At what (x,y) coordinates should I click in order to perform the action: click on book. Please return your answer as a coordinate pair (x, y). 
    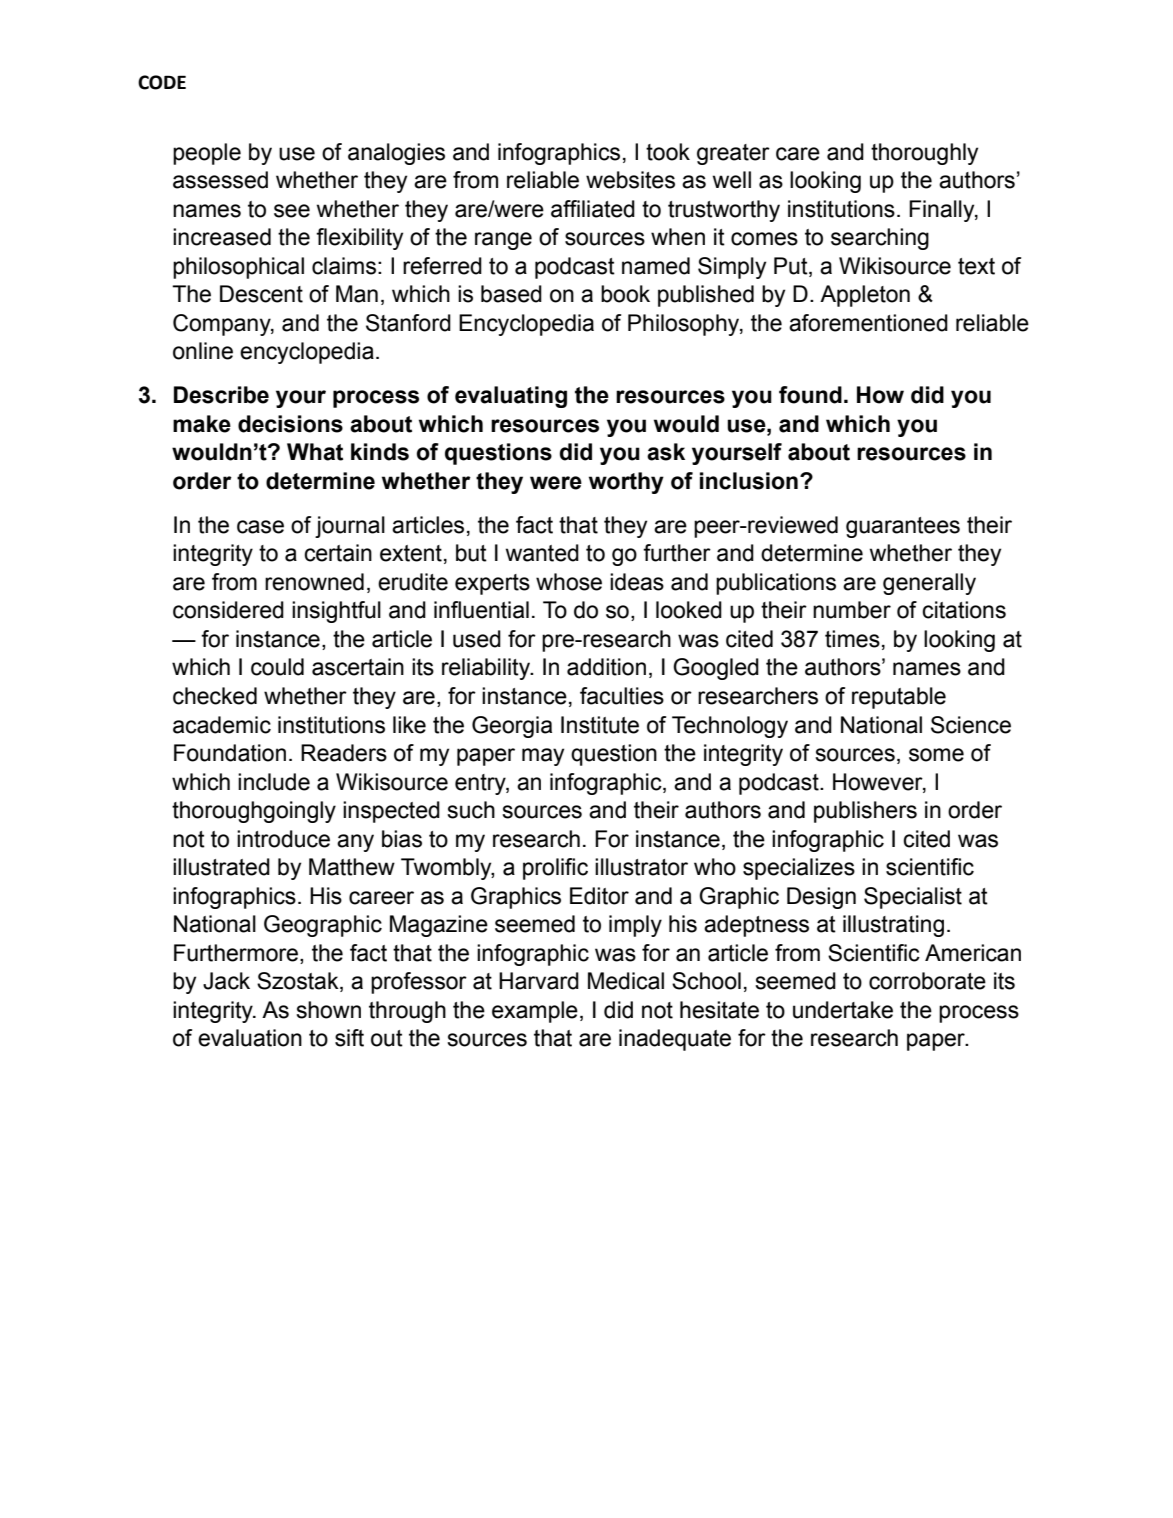
    Looking at the image, I should click on (625, 294).
